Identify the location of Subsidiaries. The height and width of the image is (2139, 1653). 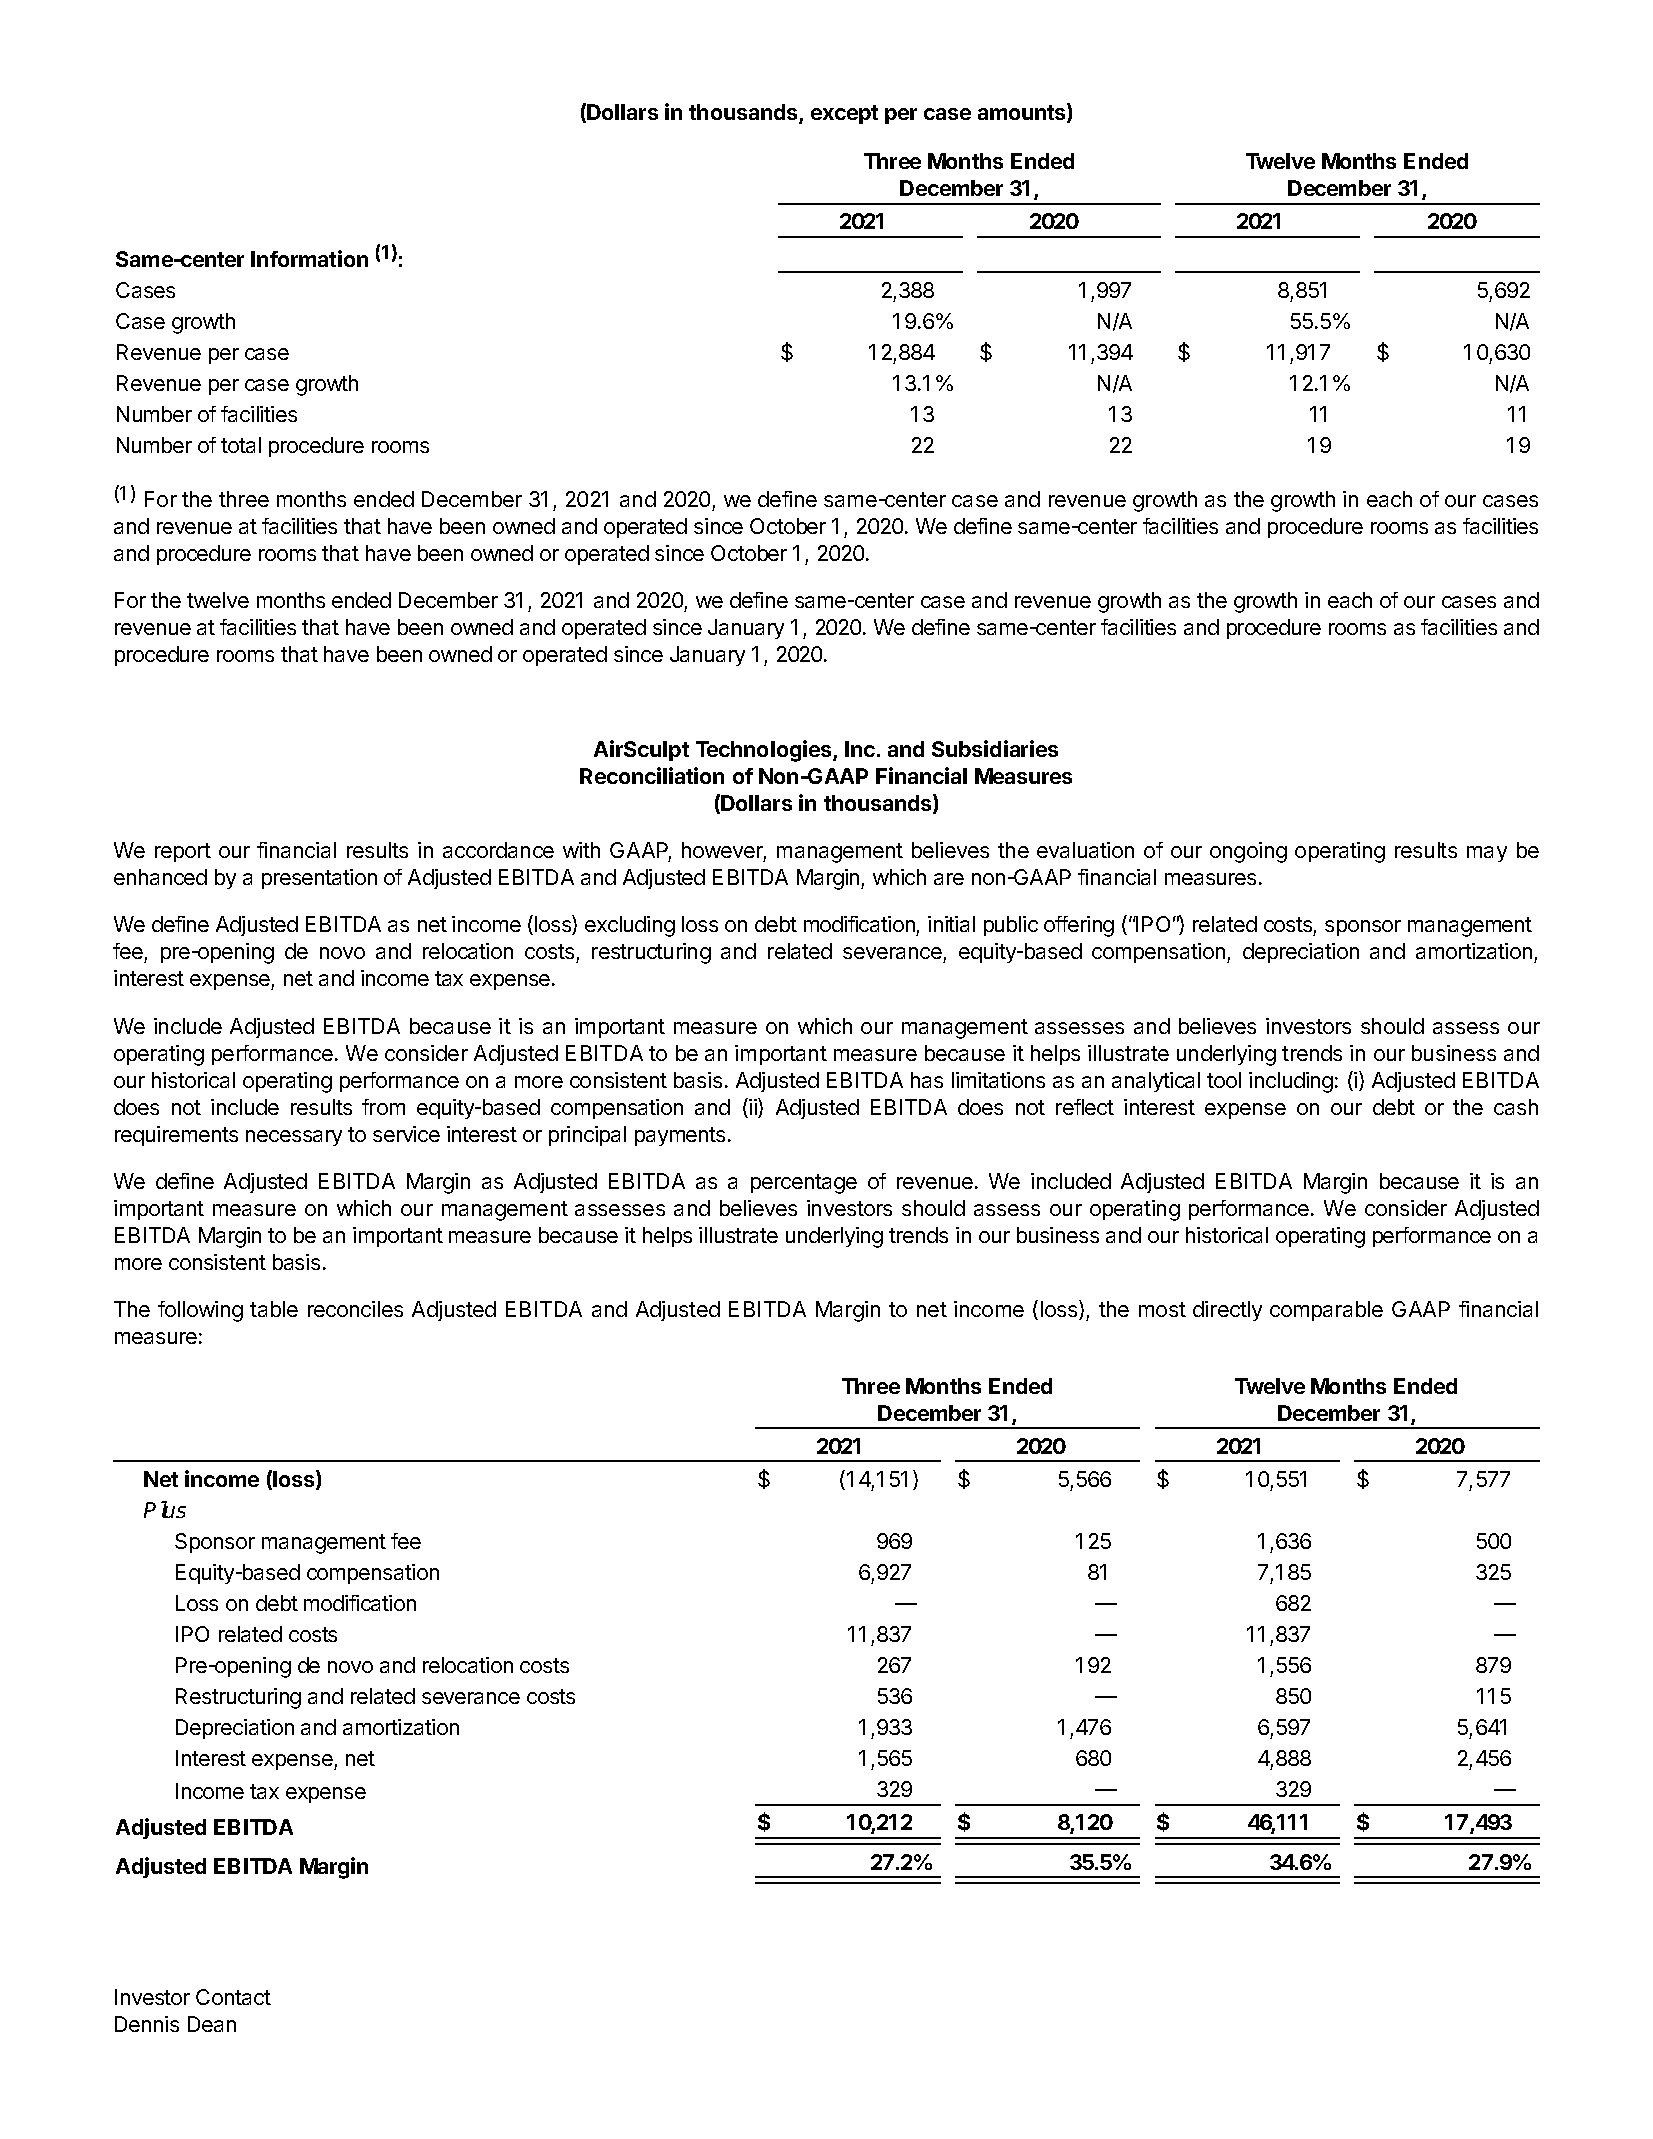
(995, 748).
